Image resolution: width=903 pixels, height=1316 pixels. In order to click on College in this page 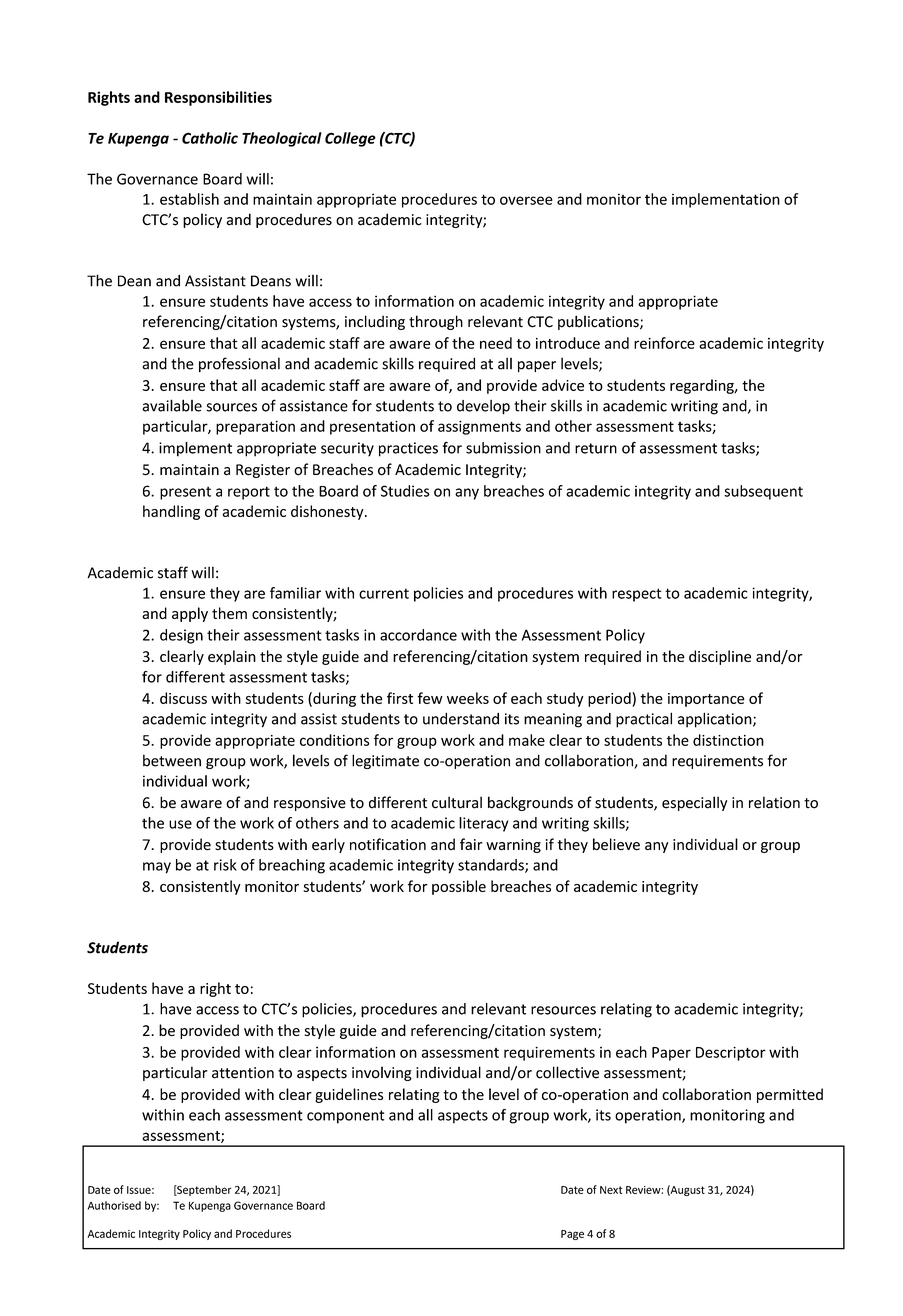, I will do `click(350, 139)`.
